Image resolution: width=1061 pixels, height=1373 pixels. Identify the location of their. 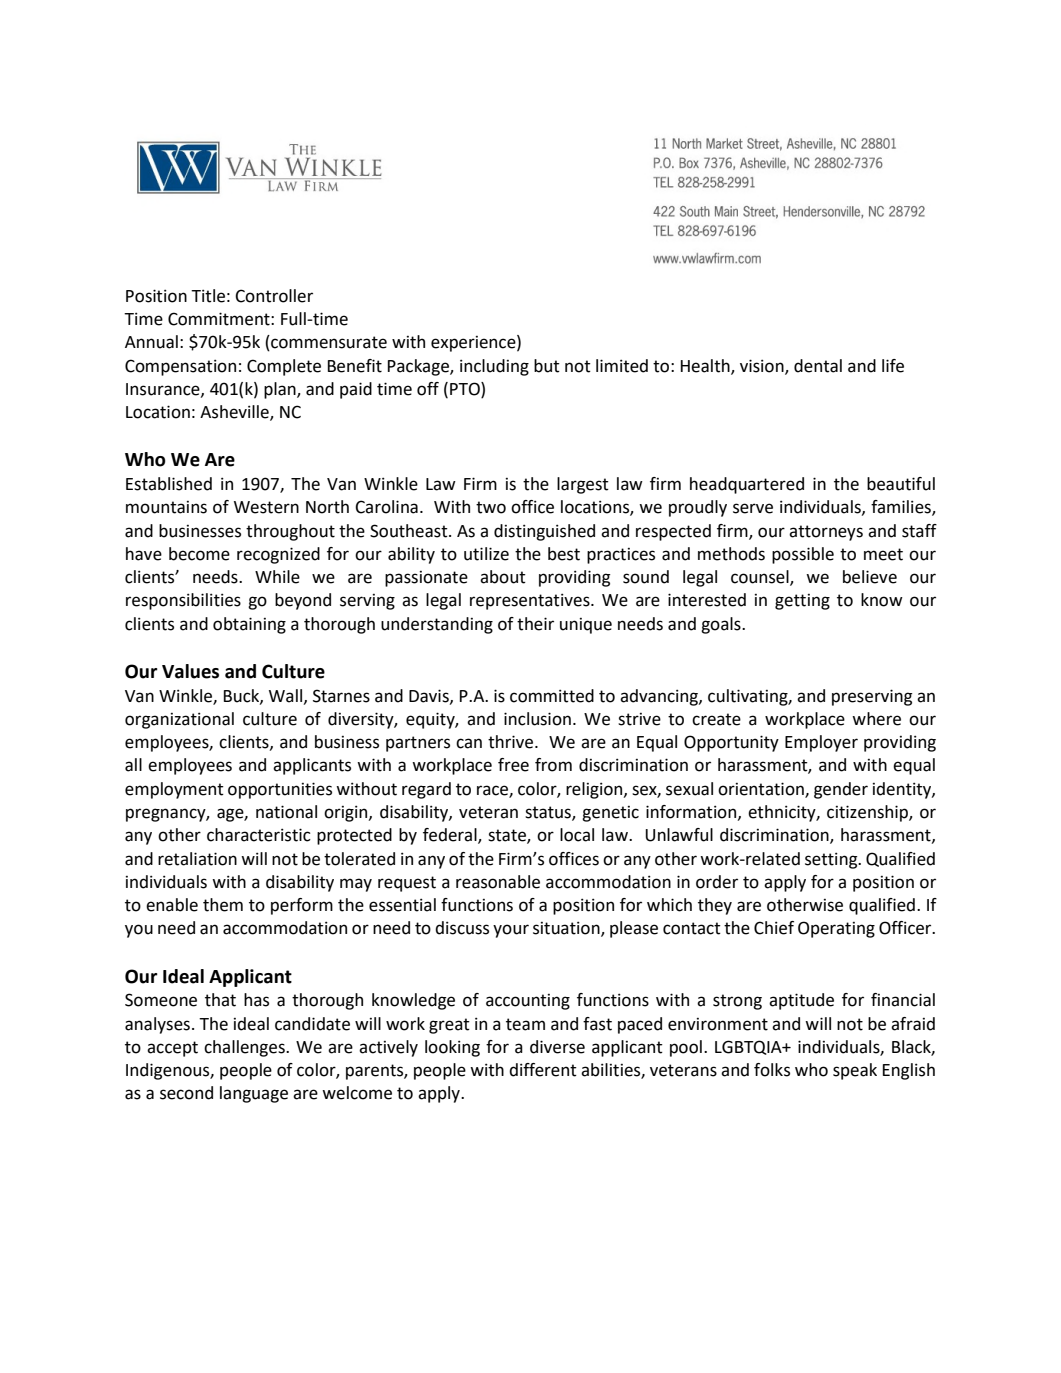
(535, 624).
